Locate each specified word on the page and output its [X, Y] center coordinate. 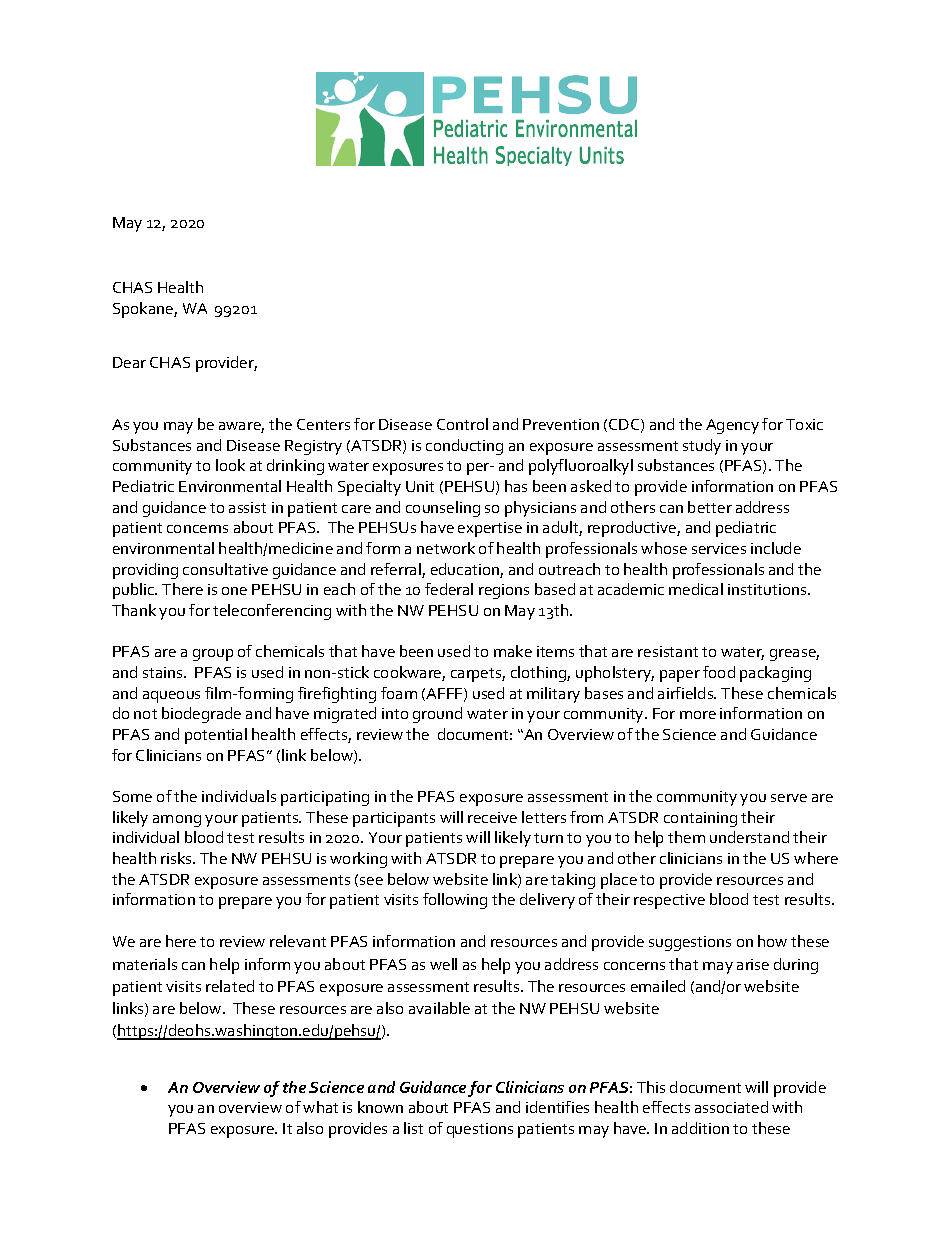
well [443, 964]
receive [492, 817]
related [230, 986]
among [177, 821]
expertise [490, 529]
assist [247, 507]
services [719, 548]
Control [462, 424]
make [513, 651]
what [320, 1107]
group [213, 655]
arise [753, 964]
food [719, 672]
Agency [732, 426]
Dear [129, 362]
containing [700, 819]
